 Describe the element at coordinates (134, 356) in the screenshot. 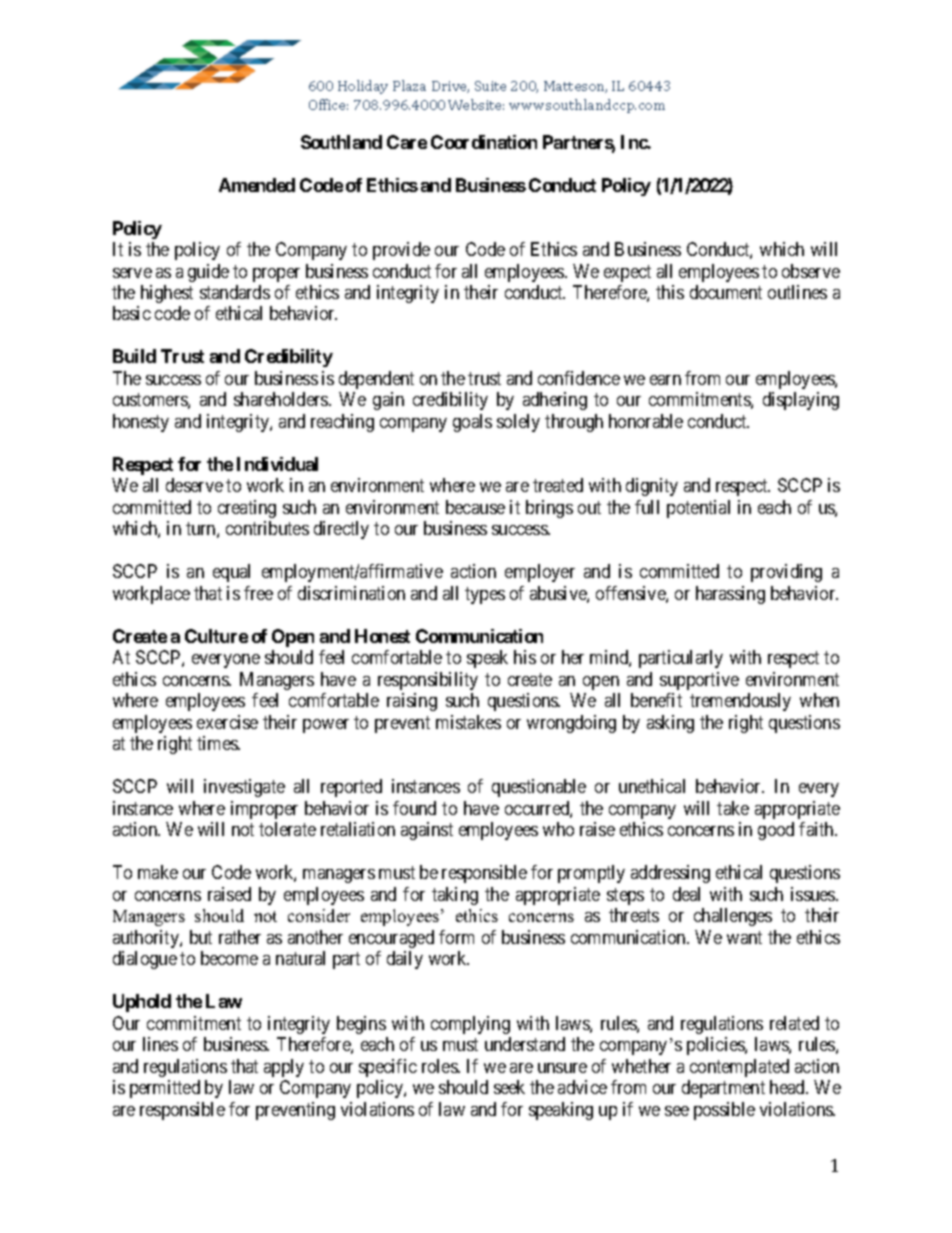

I see `Build` at that location.
